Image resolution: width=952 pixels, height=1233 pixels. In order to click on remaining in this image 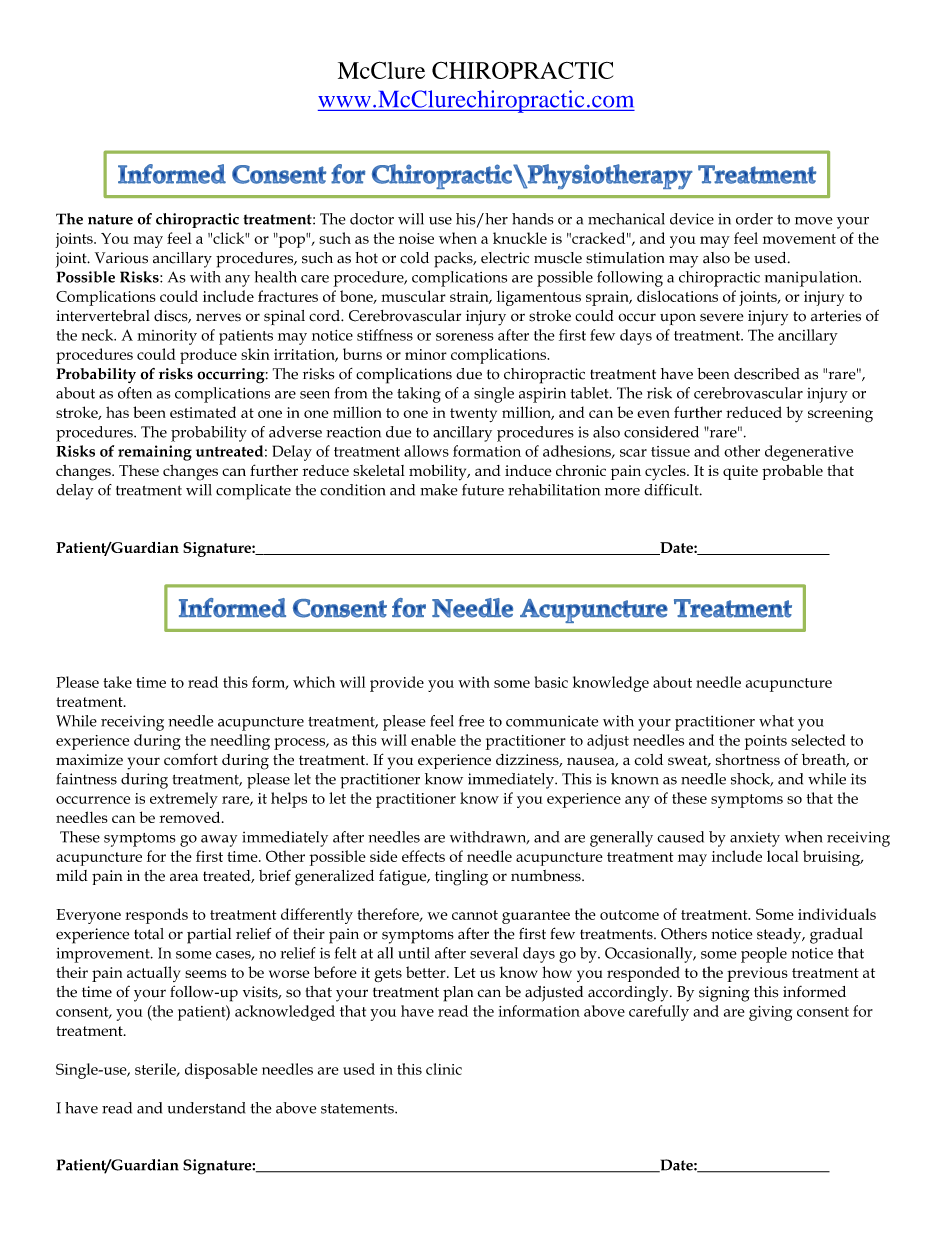, I will do `click(155, 453)`.
